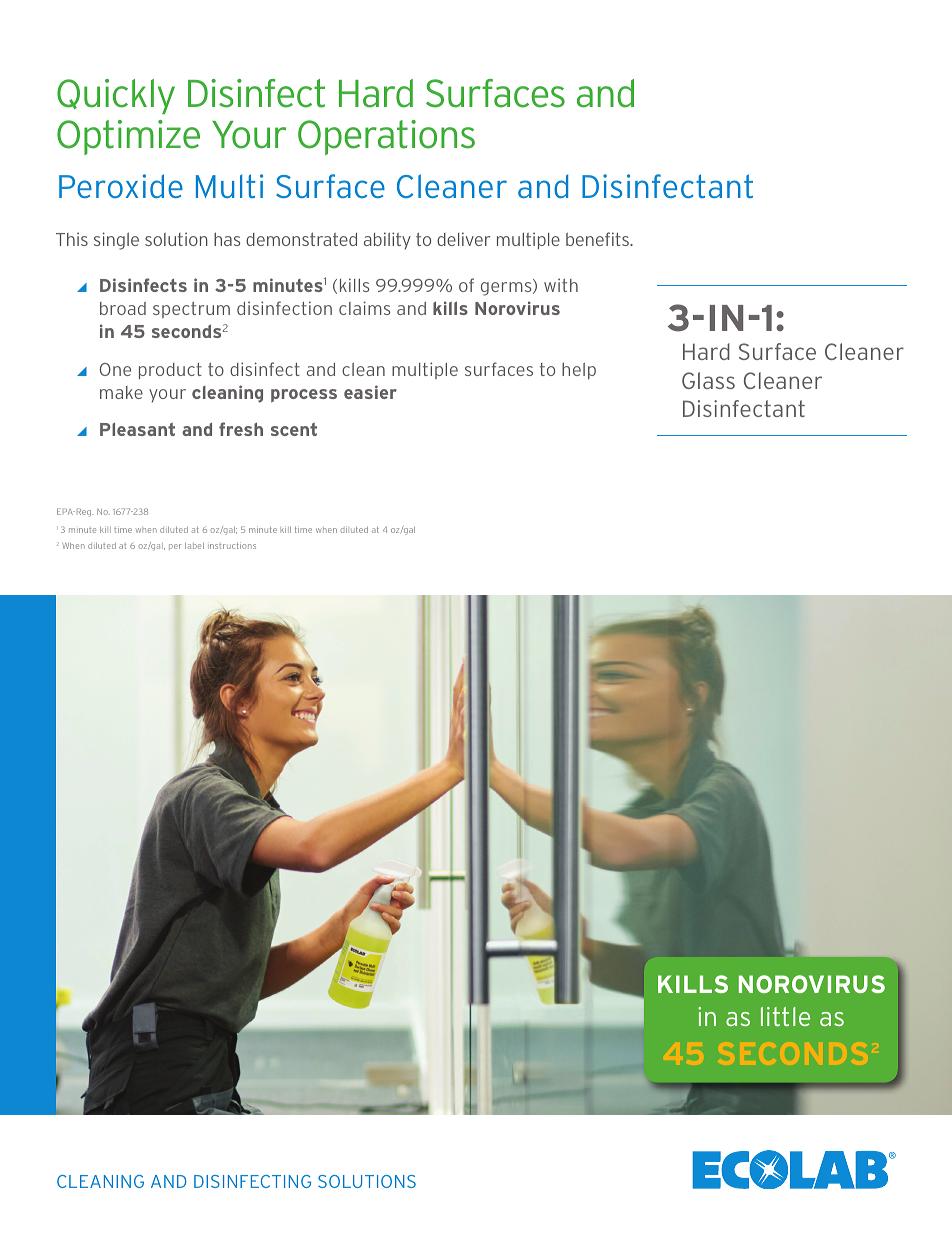 This screenshot has width=952, height=1233. I want to click on fresh, so click(241, 429).
